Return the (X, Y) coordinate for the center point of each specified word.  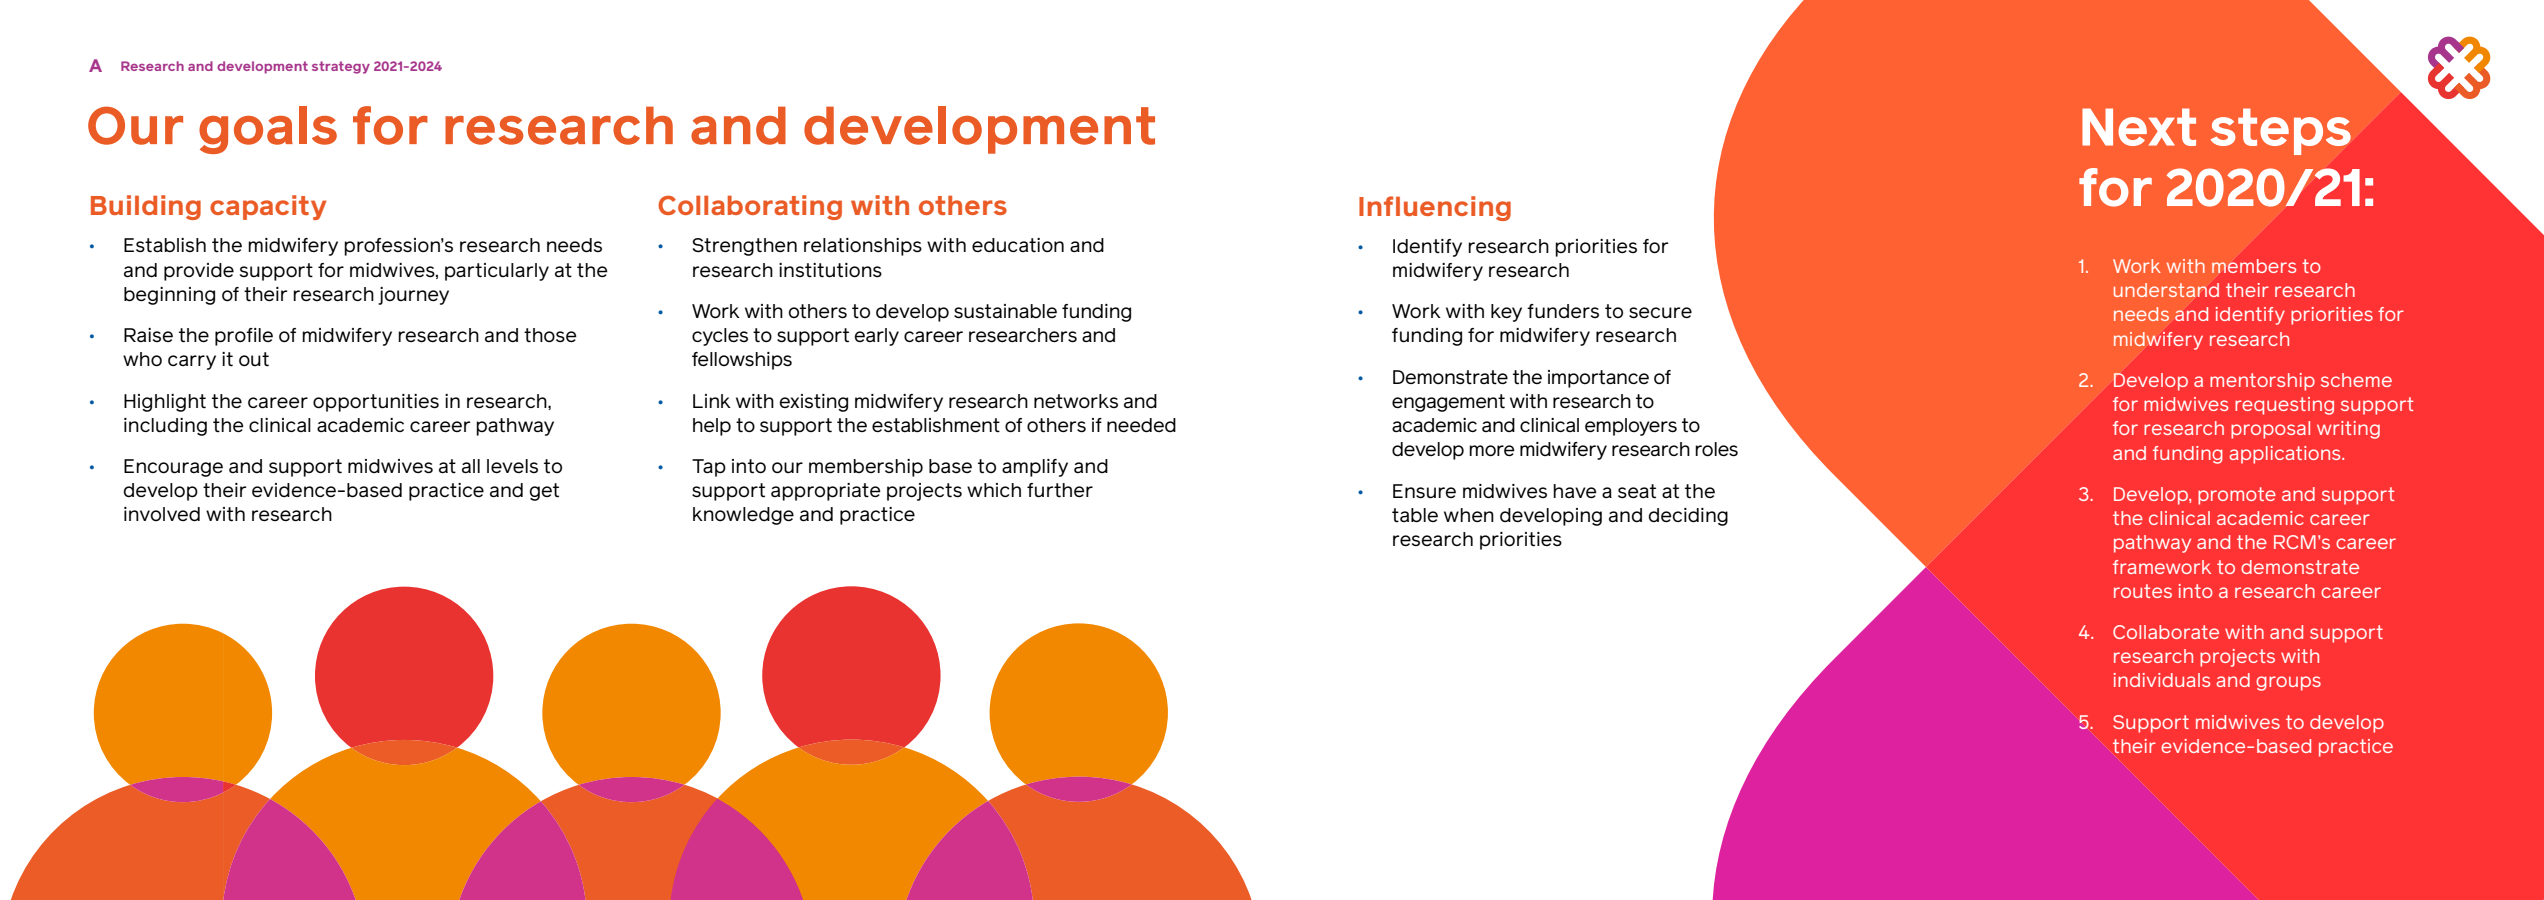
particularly (497, 272)
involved (162, 514)
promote (2237, 496)
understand (2166, 290)
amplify (1035, 468)
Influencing (1435, 208)
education (1018, 245)
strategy (341, 67)
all (471, 466)
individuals (2162, 680)
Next (2139, 127)
